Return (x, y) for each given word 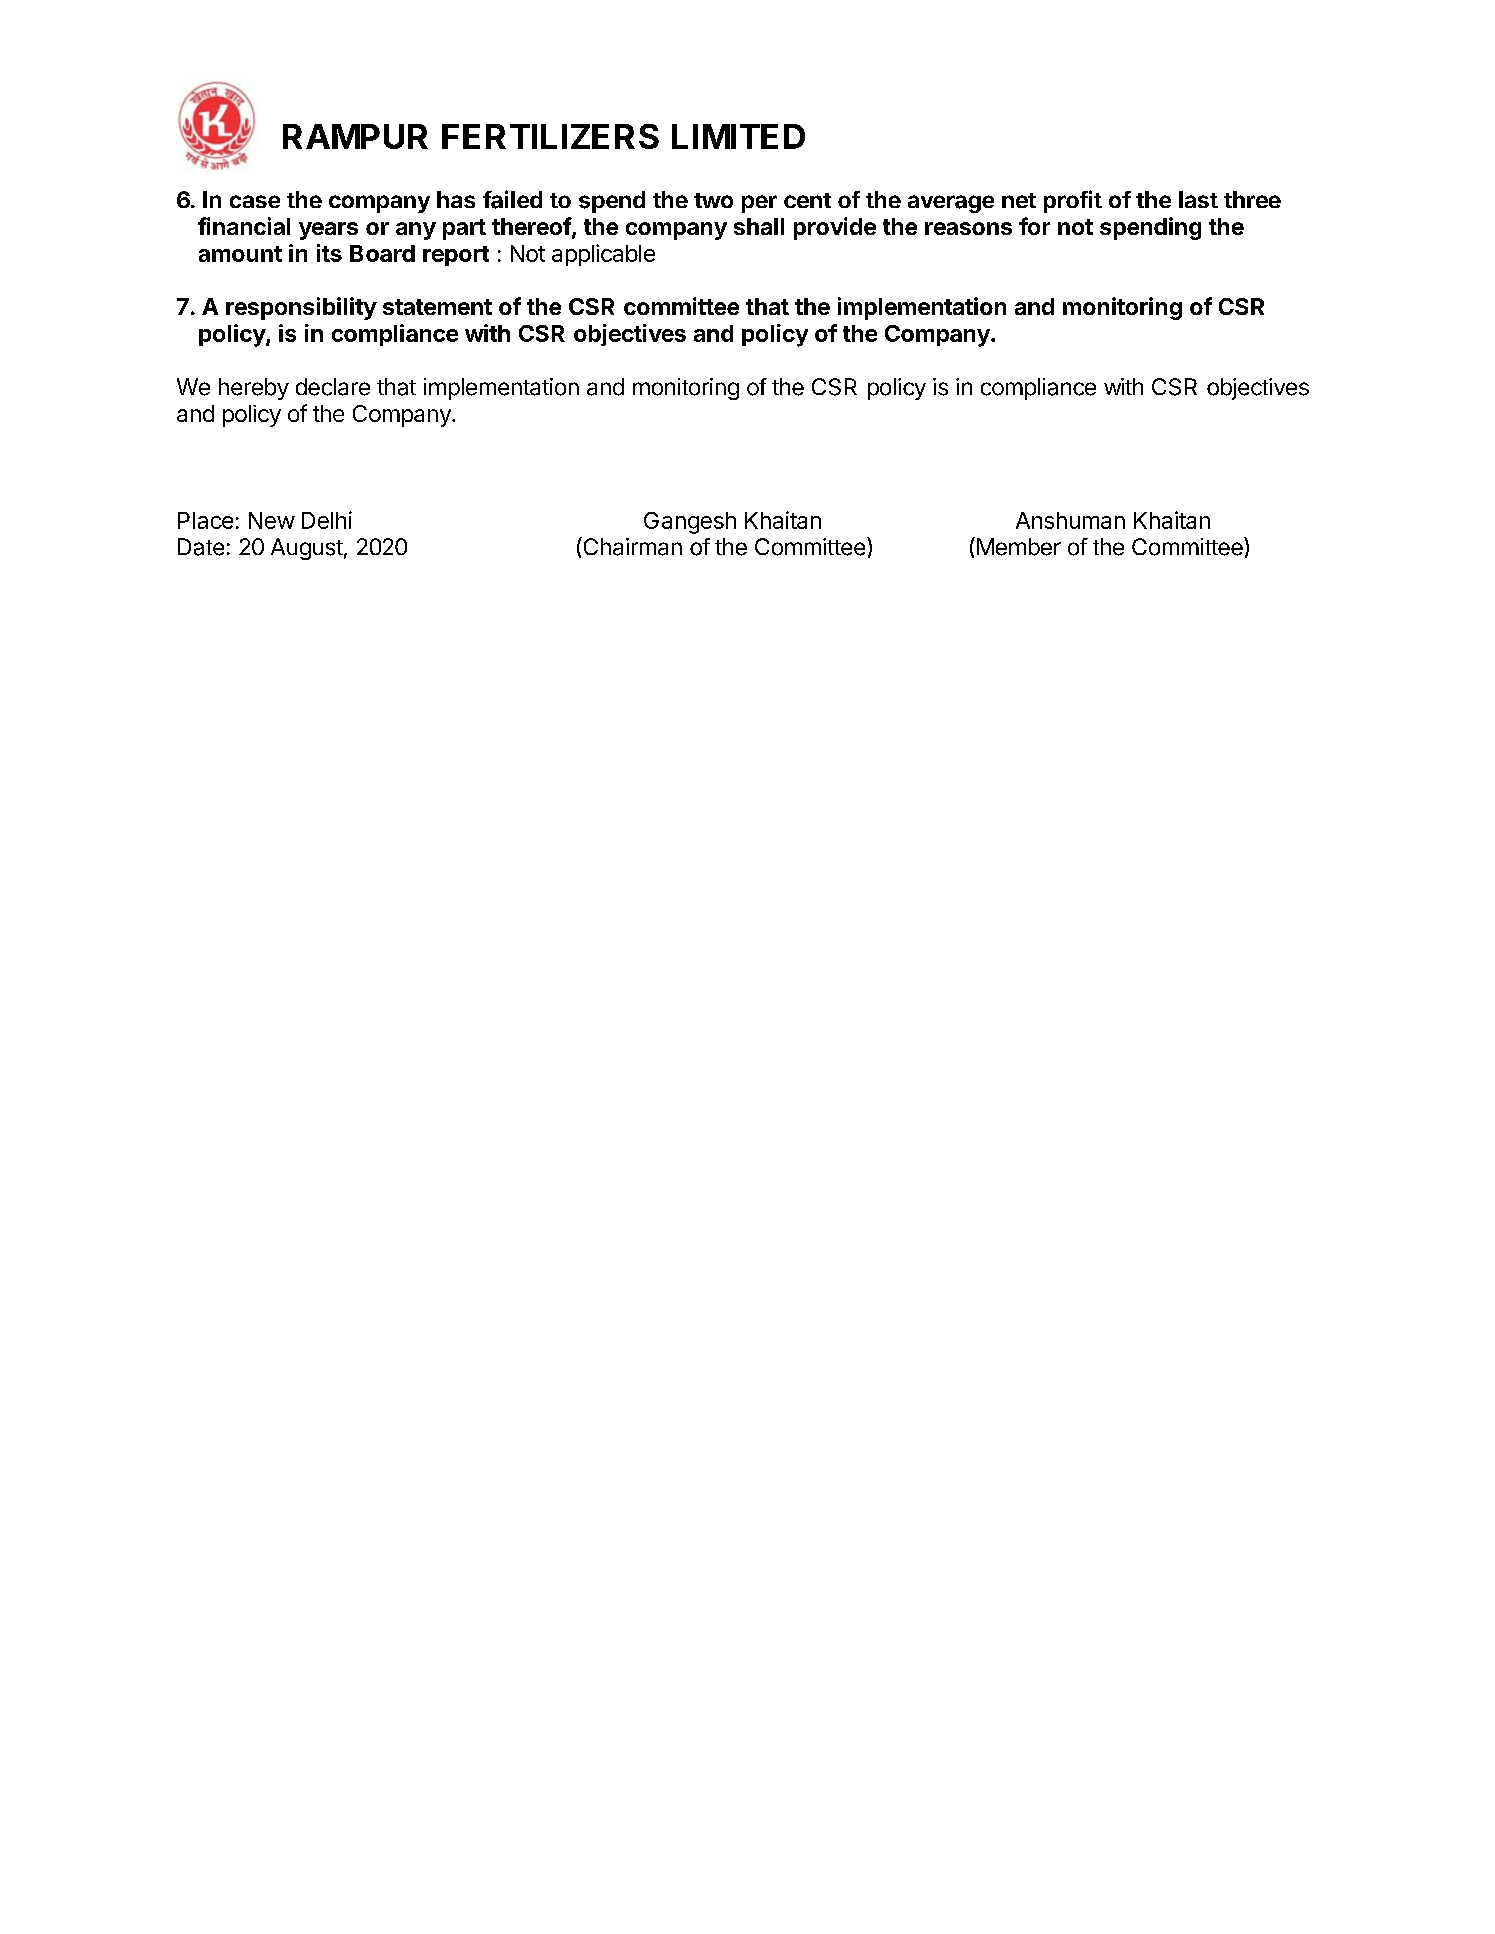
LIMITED (738, 136)
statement (437, 307)
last (1198, 199)
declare (333, 387)
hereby (254, 389)
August (307, 549)
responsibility (301, 308)
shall (759, 226)
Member (1017, 546)
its (329, 253)
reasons (968, 228)
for (1034, 226)
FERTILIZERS (550, 136)
